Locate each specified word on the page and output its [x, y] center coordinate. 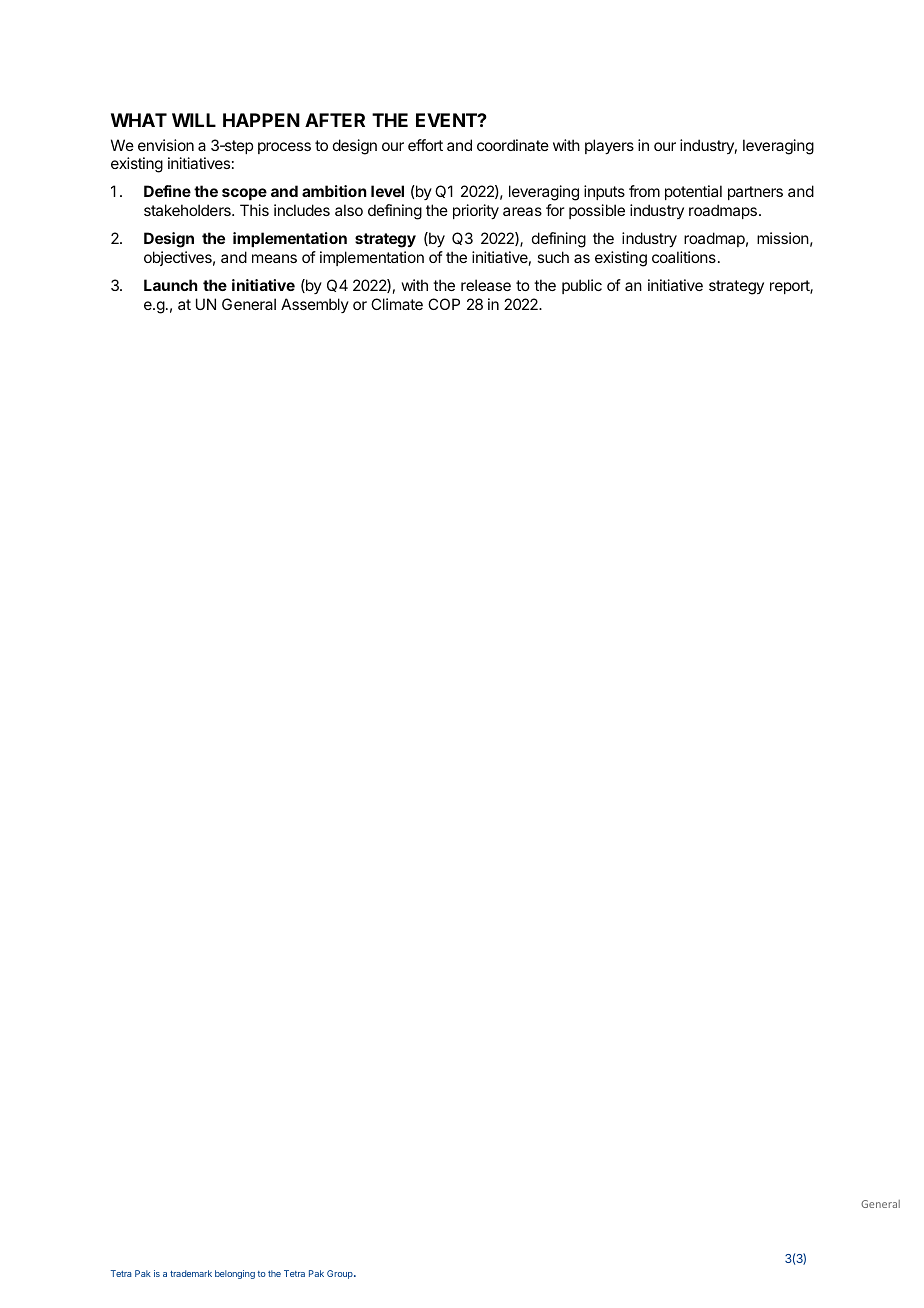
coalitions [684, 257]
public [582, 286]
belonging [235, 1274]
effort [425, 145]
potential [693, 192]
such [553, 257]
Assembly [315, 305]
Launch [171, 285]
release [486, 285]
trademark [191, 1273]
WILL [194, 120]
